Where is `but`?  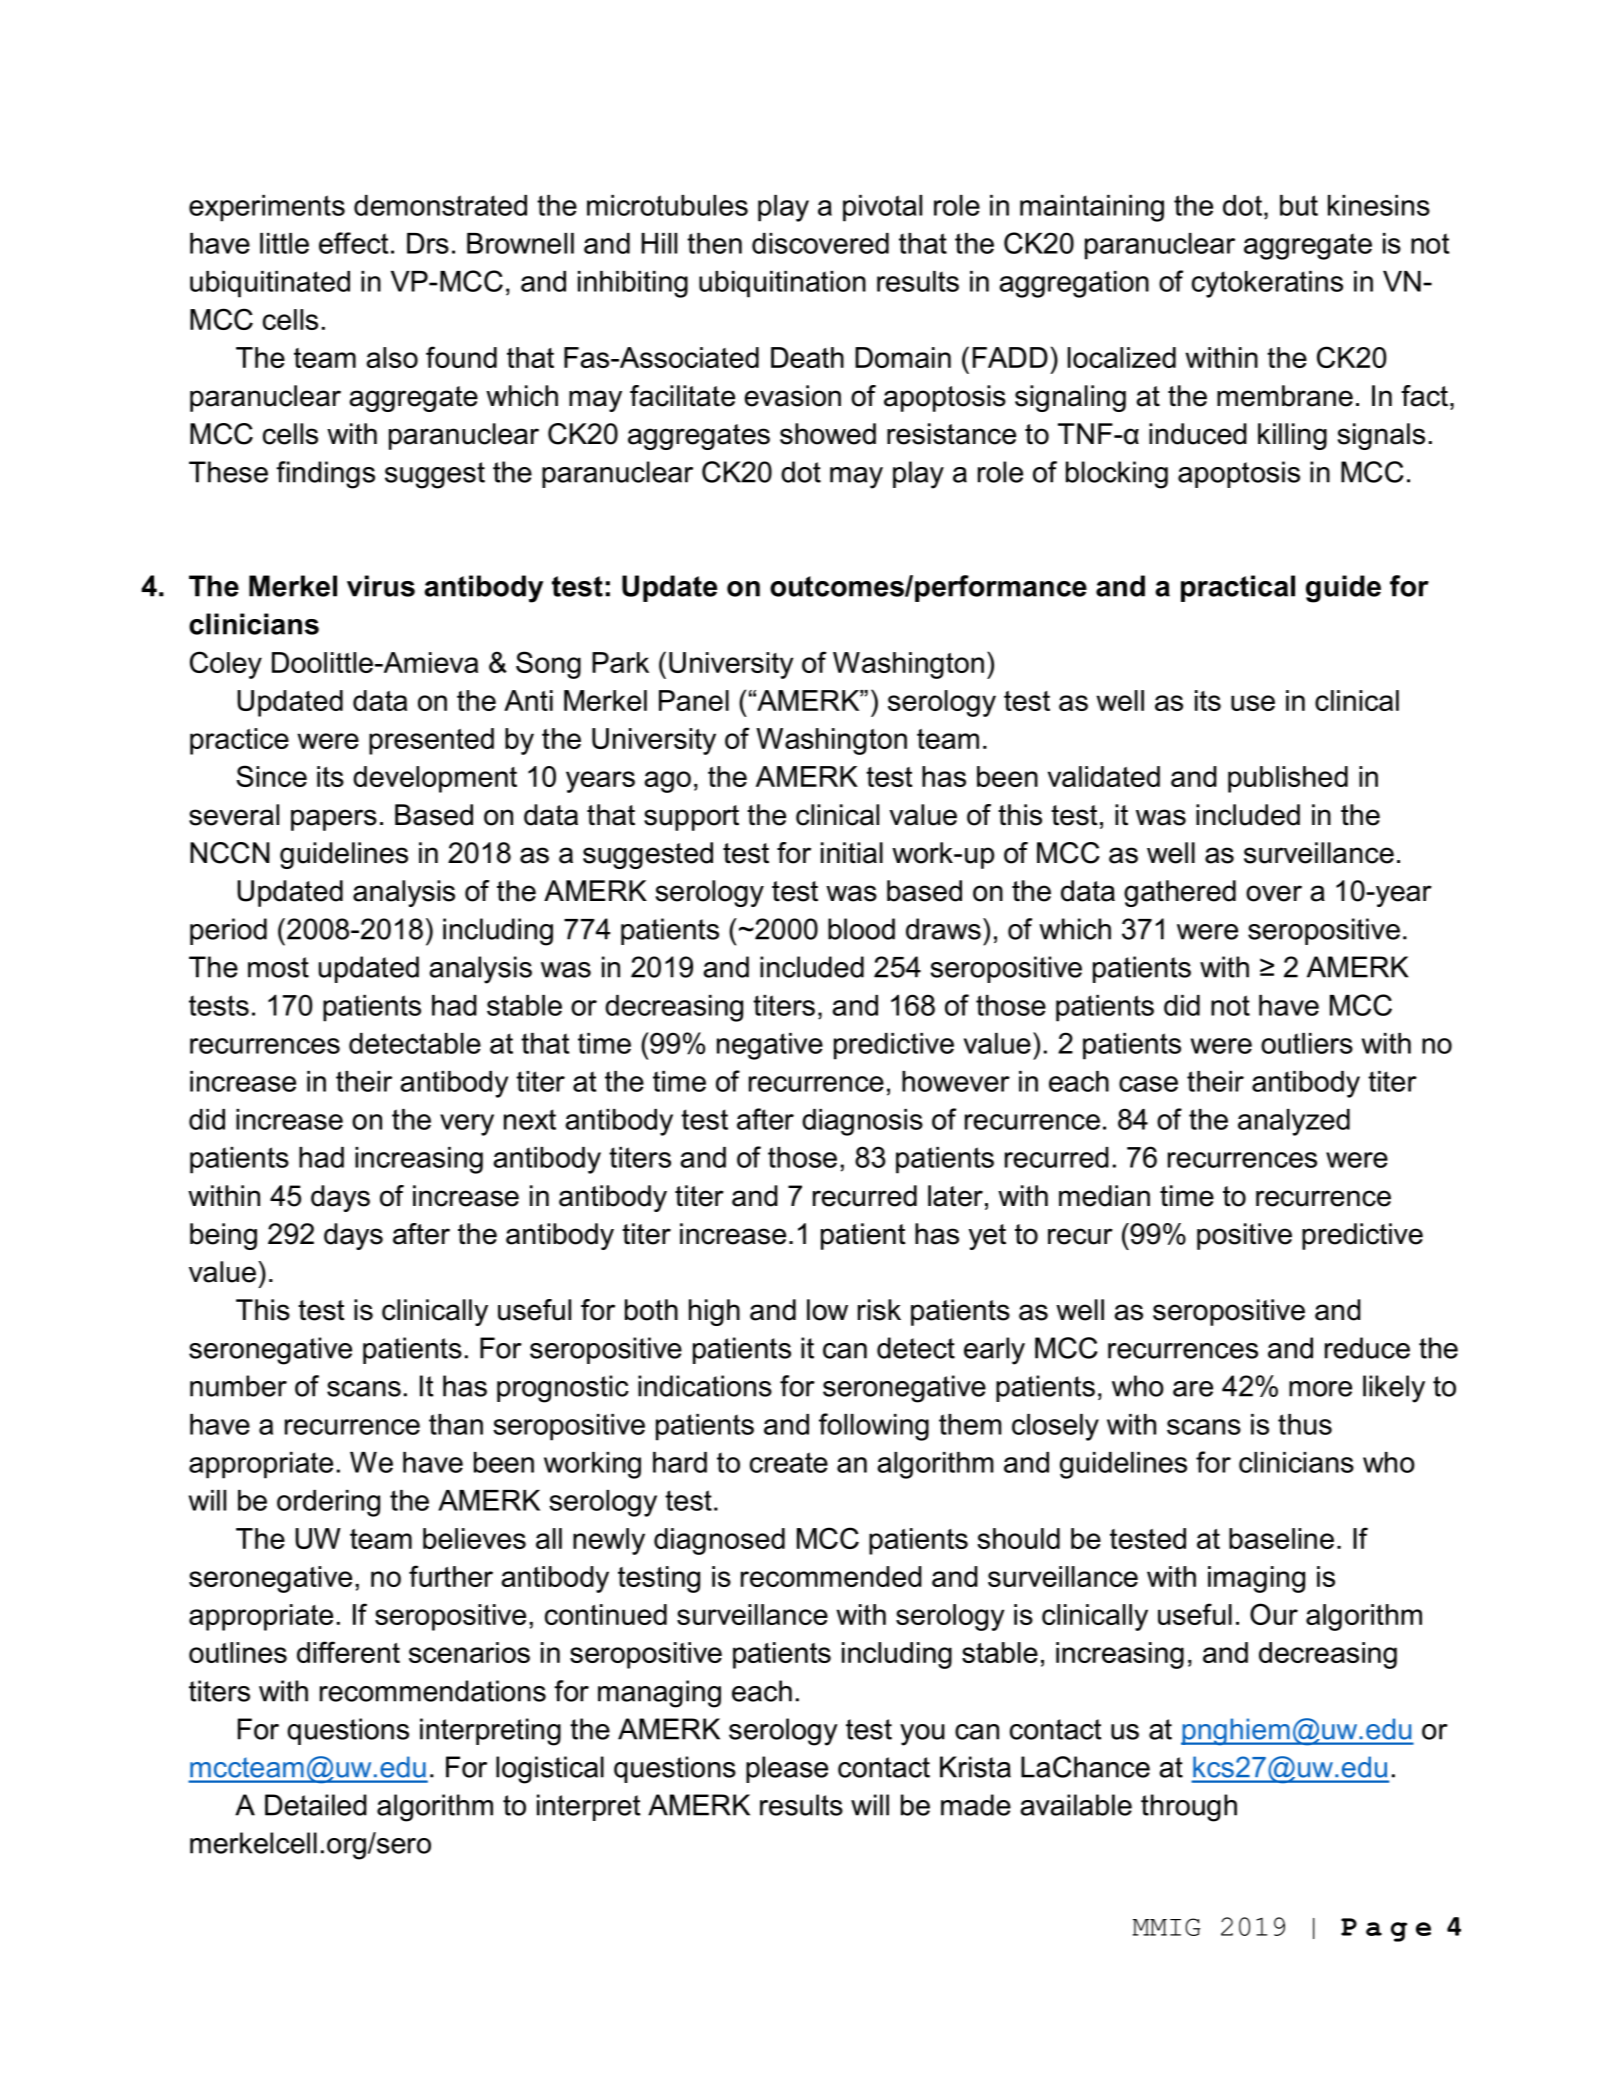 but is located at coordinates (1299, 205).
